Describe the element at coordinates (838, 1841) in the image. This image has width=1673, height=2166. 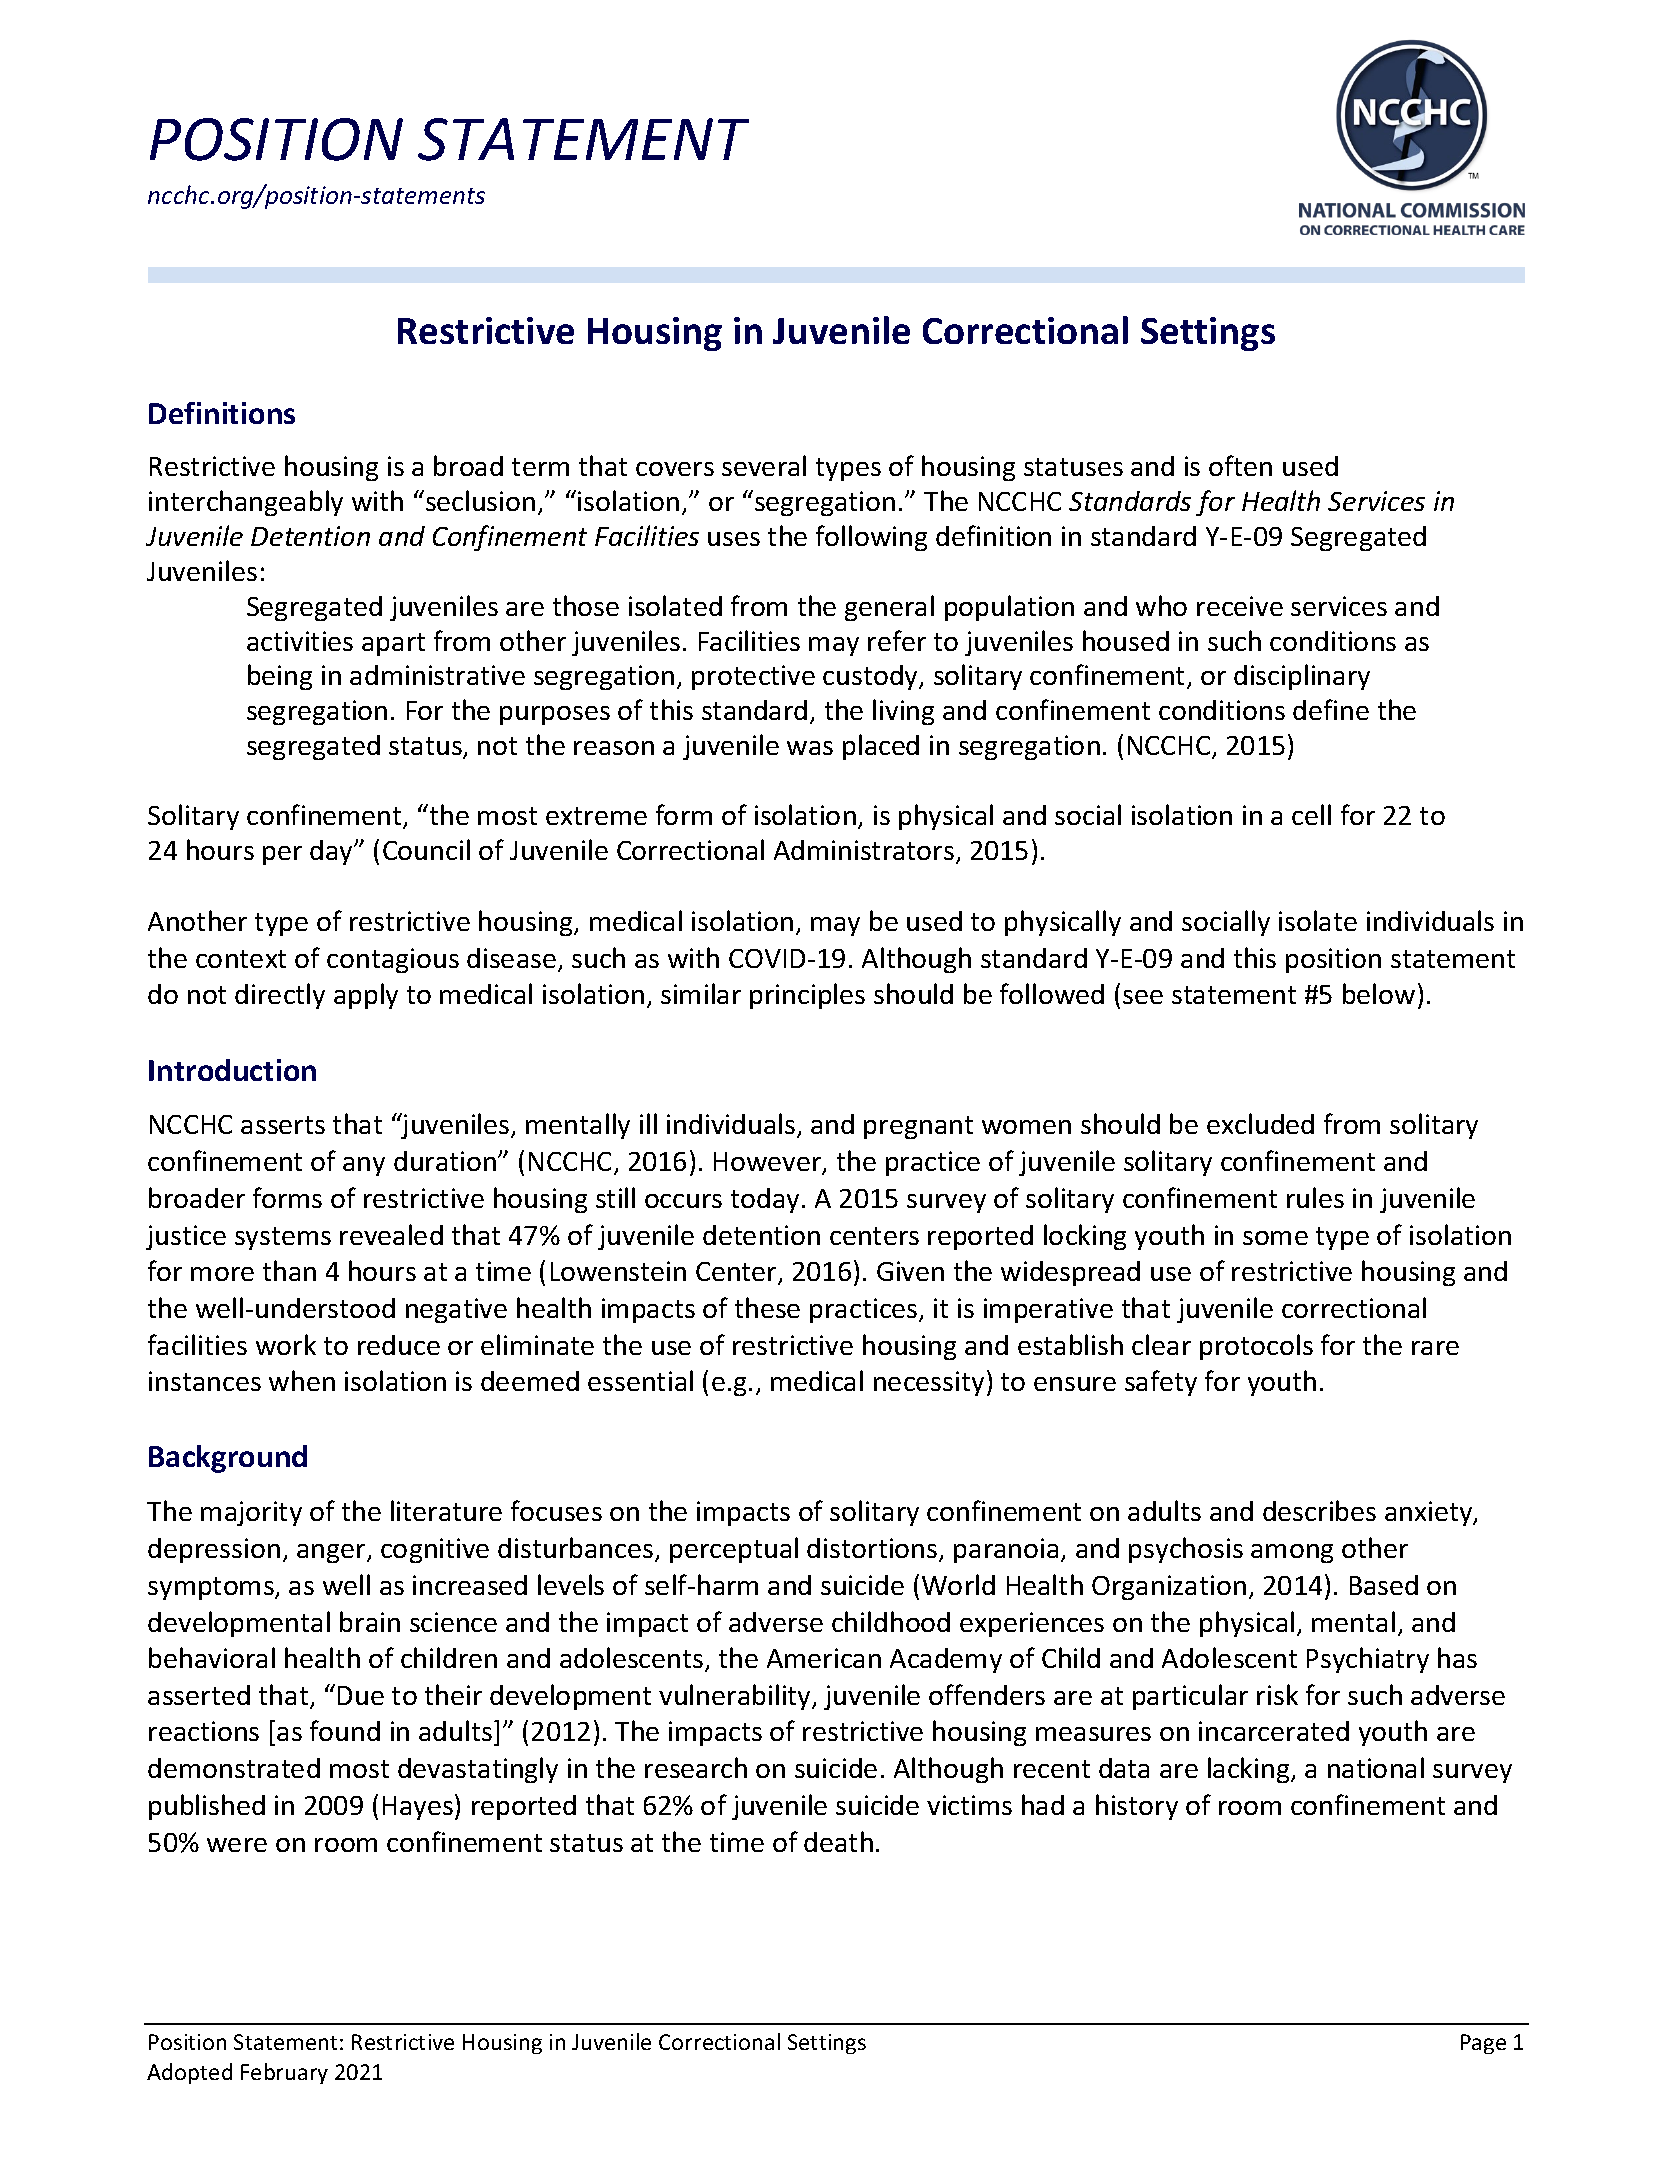
I see `death` at that location.
